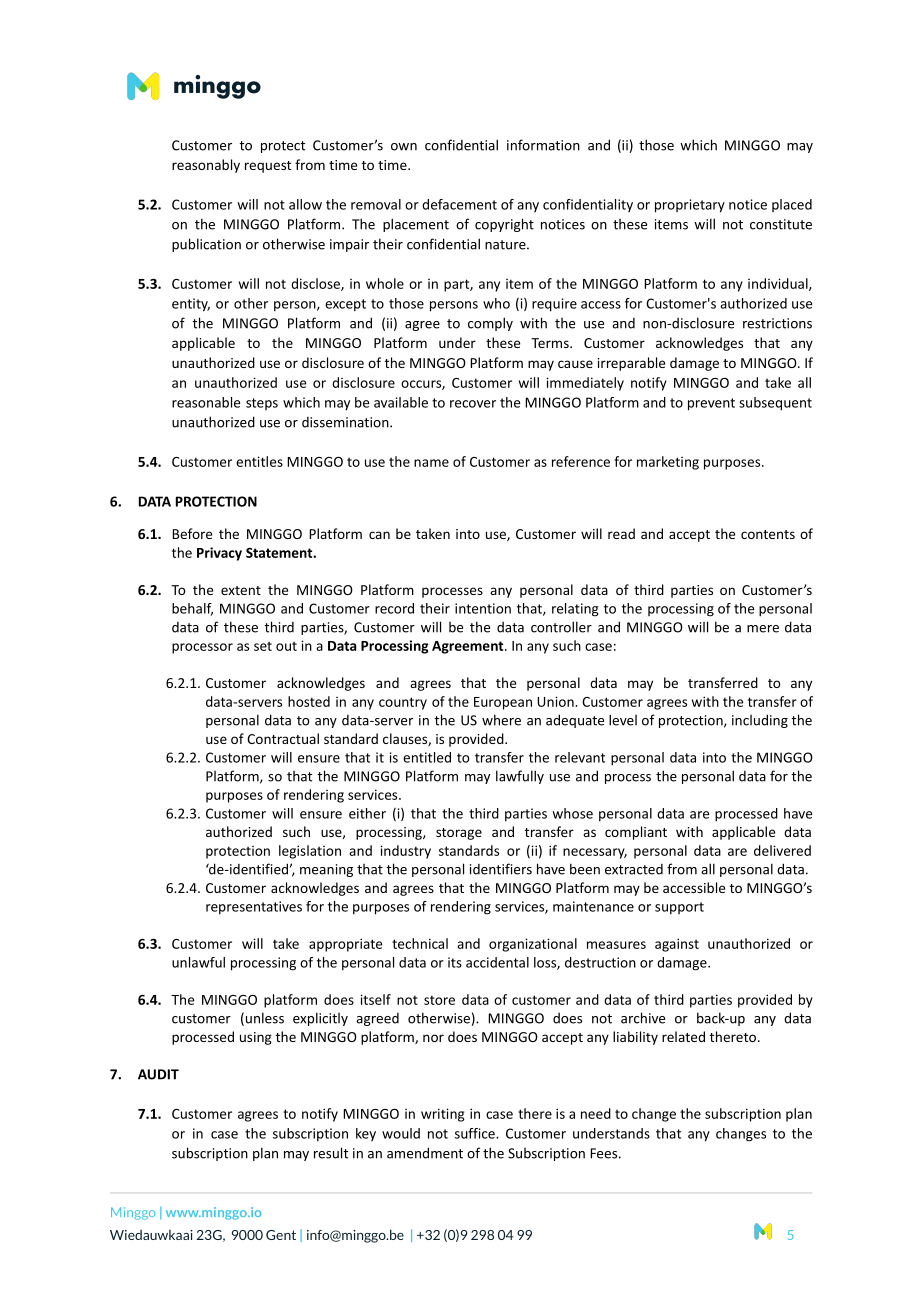 The width and height of the document is (924, 1307). I want to click on proprietary, so click(690, 206).
